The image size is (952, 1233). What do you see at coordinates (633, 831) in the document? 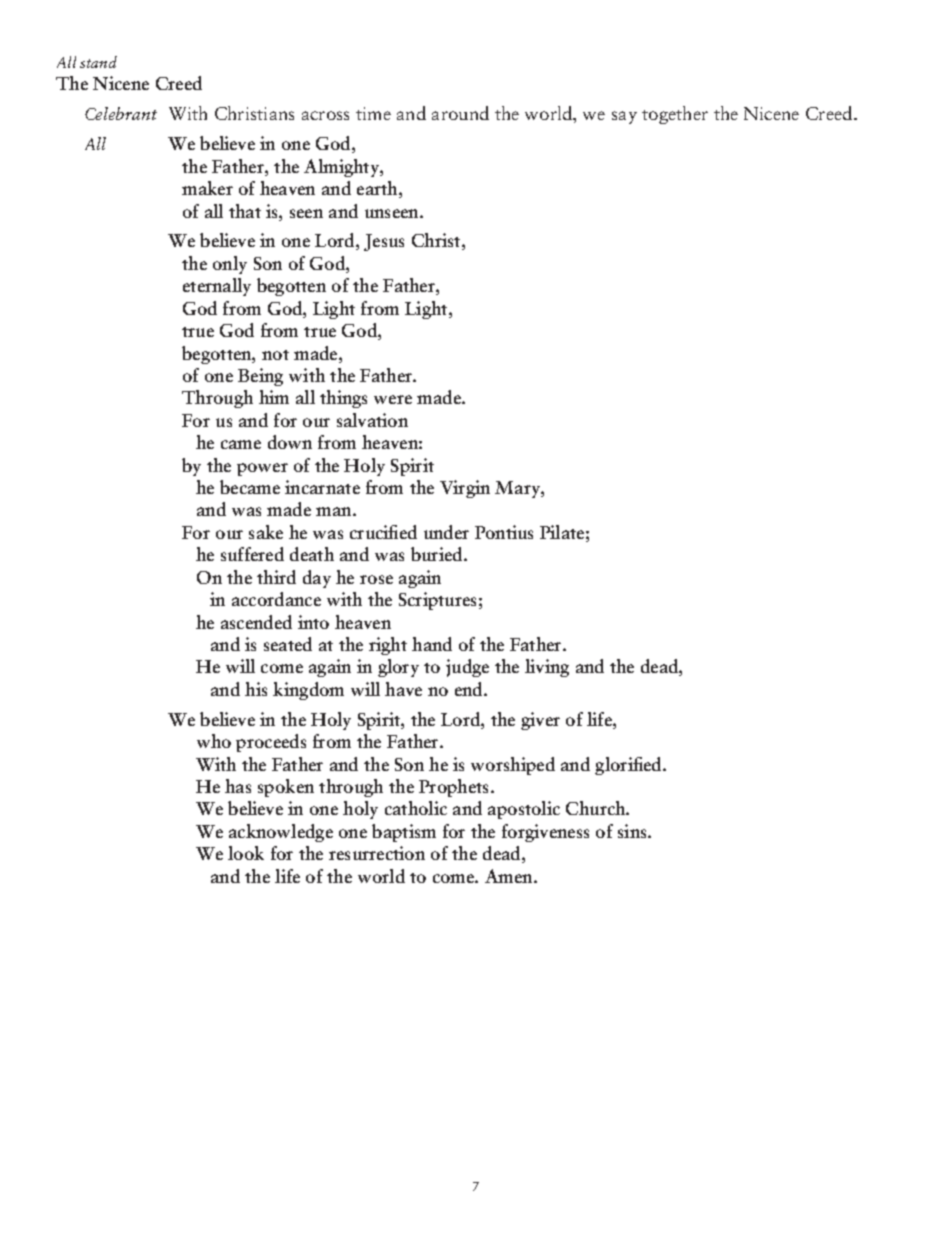
I see `sins` at bounding box center [633, 831].
